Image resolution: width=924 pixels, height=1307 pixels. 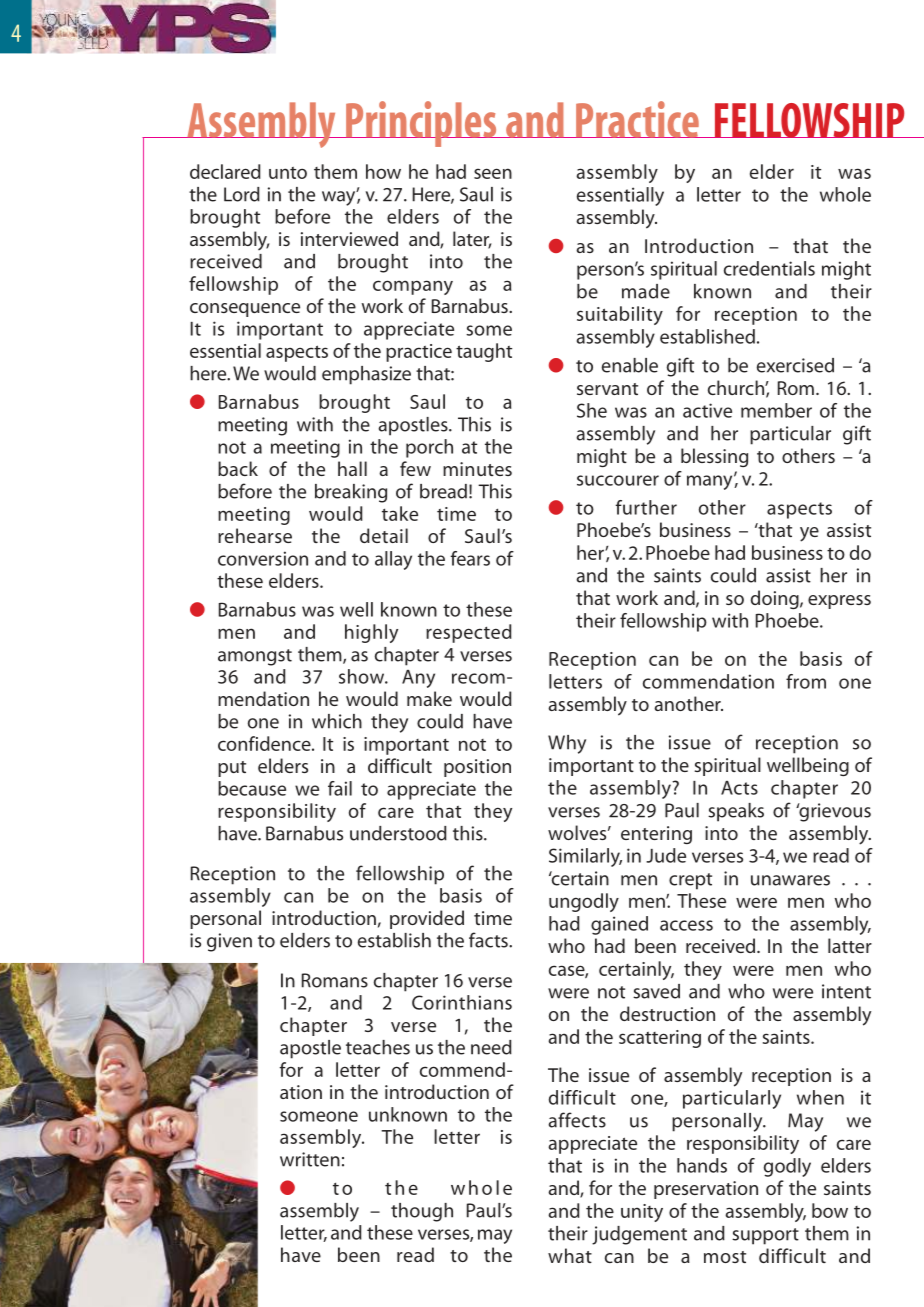 What do you see at coordinates (255, 535) in the screenshot?
I see `rehearse` at bounding box center [255, 535].
